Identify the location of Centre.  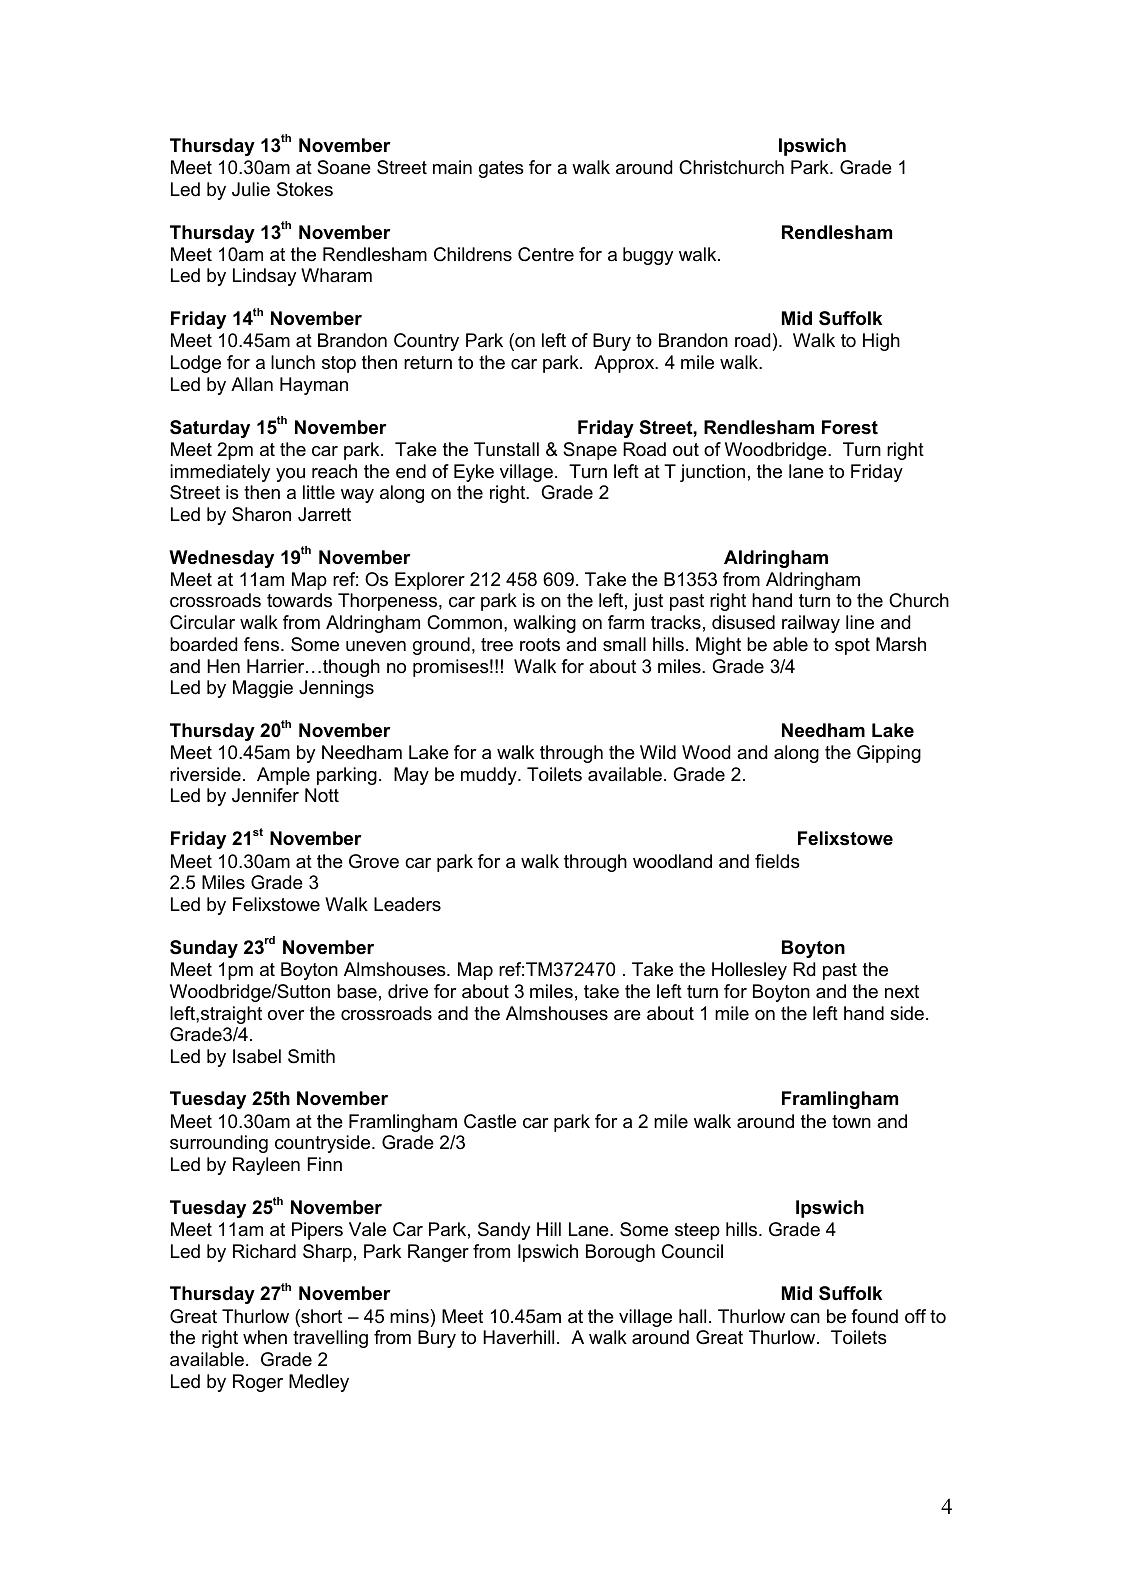
(546, 254).
